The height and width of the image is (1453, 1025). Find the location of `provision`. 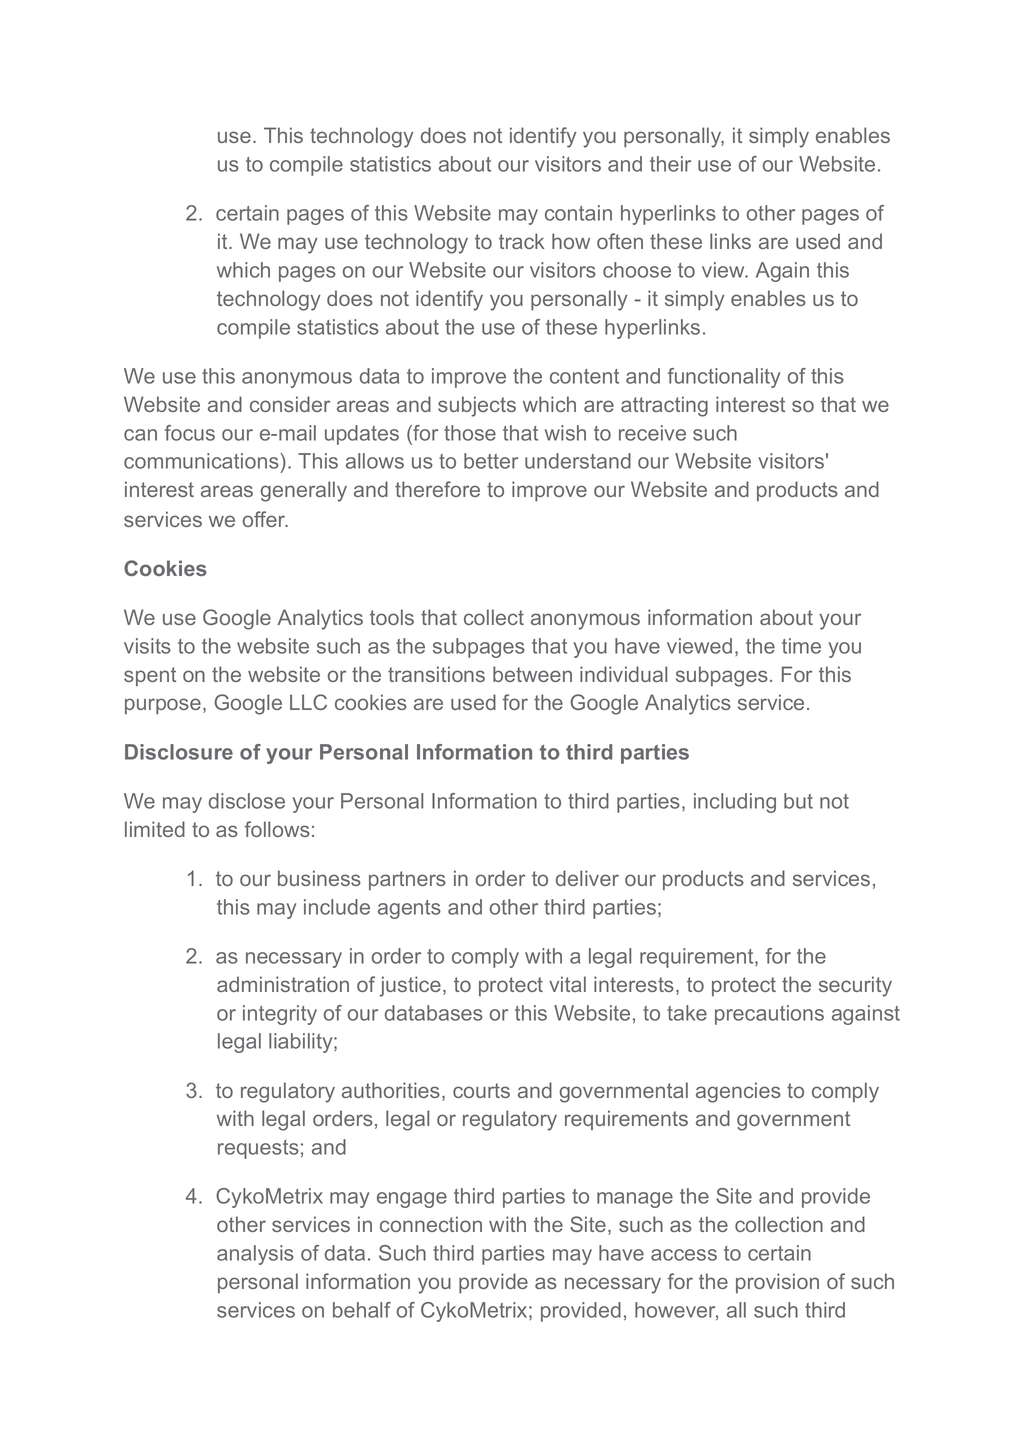

provision is located at coordinates (777, 1283).
